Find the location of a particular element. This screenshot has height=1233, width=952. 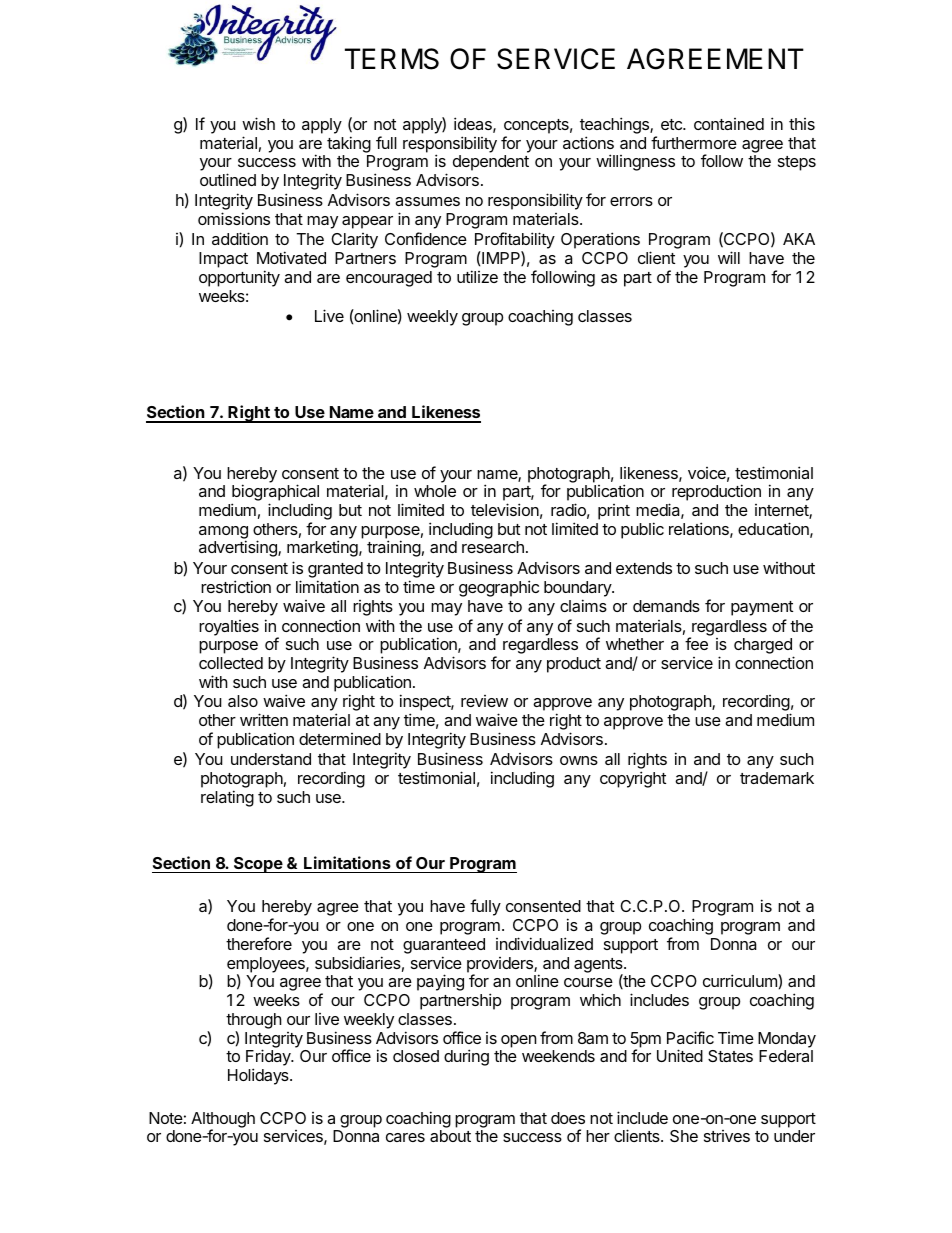

Holidays is located at coordinates (259, 1076).
